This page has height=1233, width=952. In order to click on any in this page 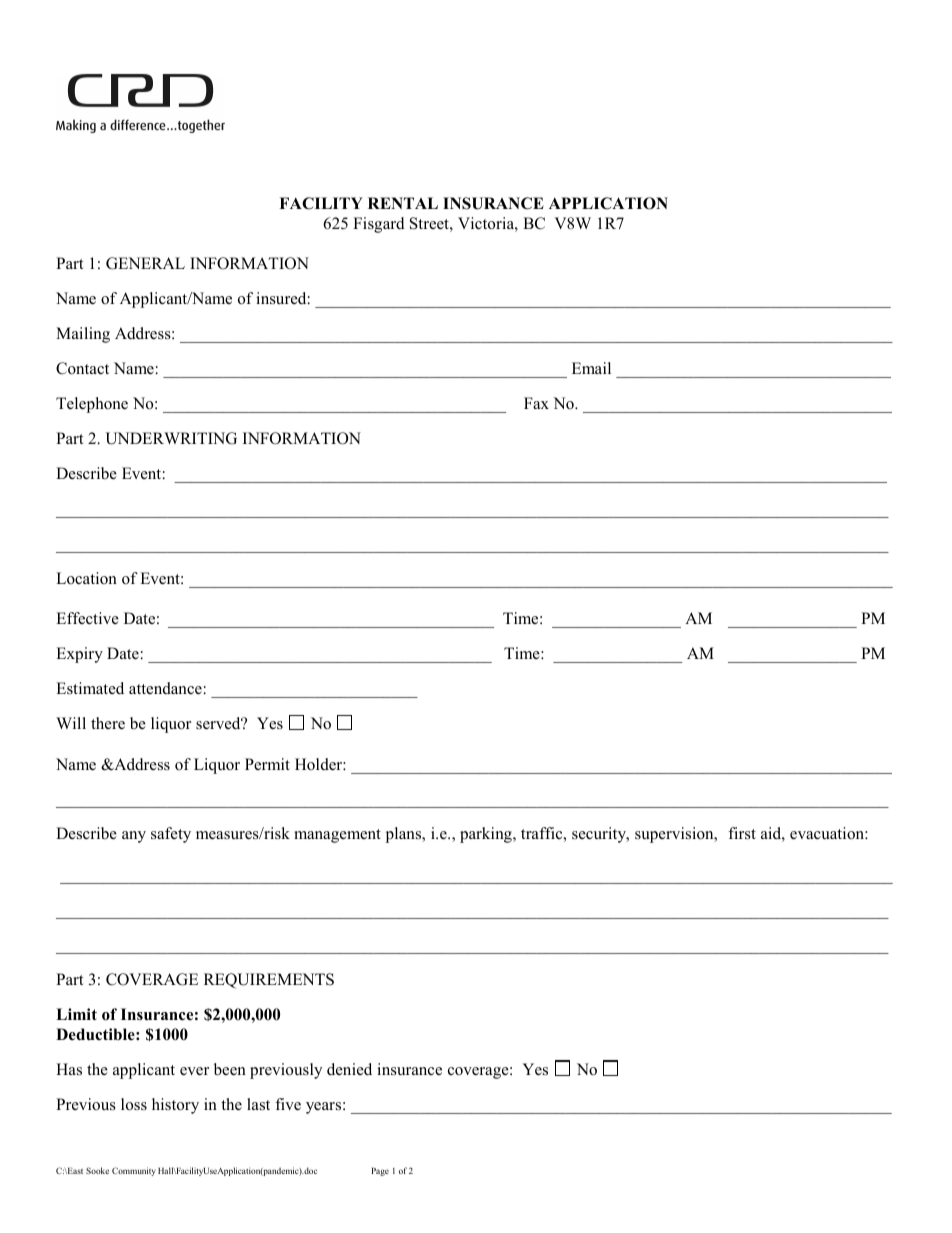, I will do `click(134, 837)`.
